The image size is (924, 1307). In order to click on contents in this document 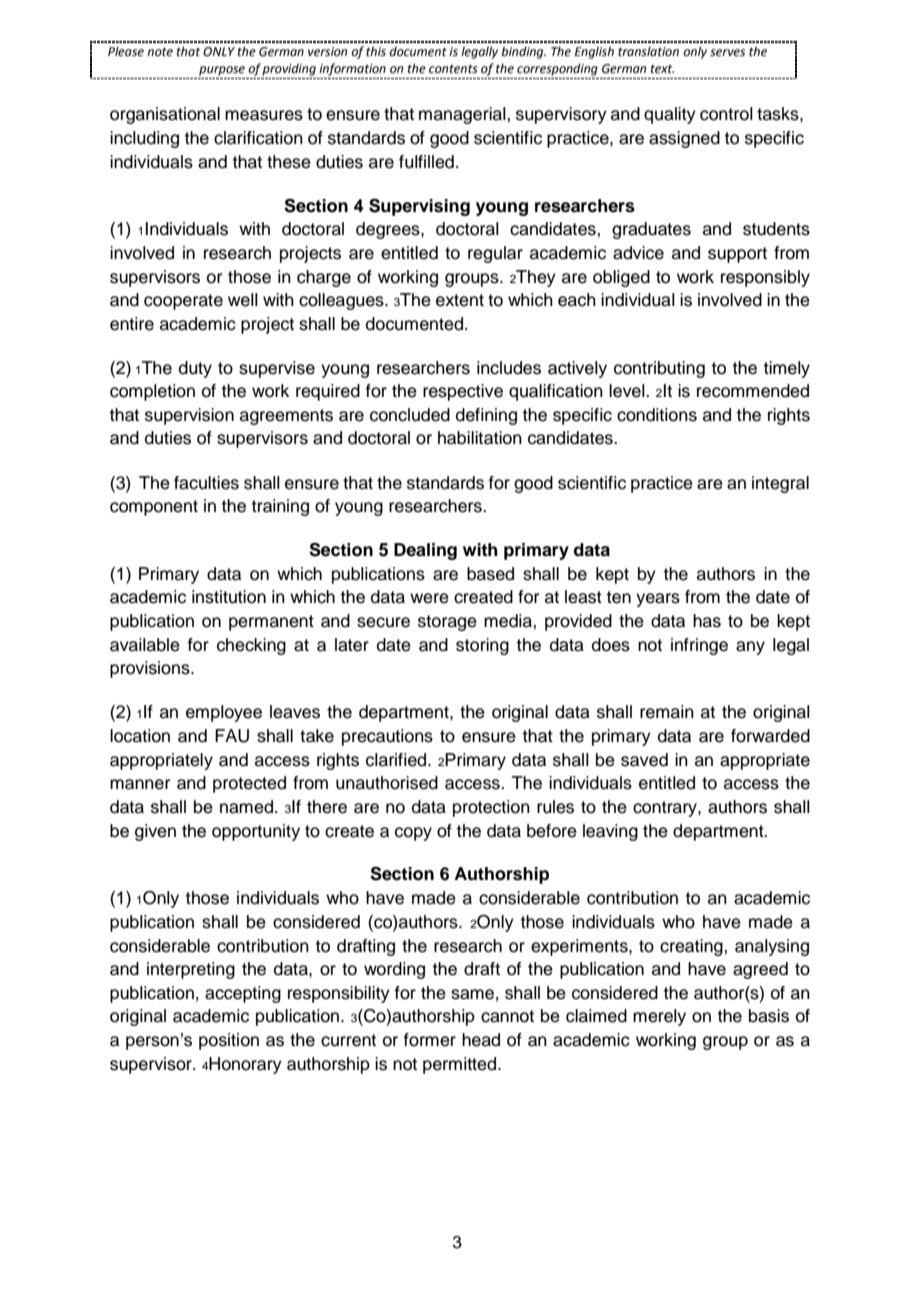, I will do `click(453, 69)`.
